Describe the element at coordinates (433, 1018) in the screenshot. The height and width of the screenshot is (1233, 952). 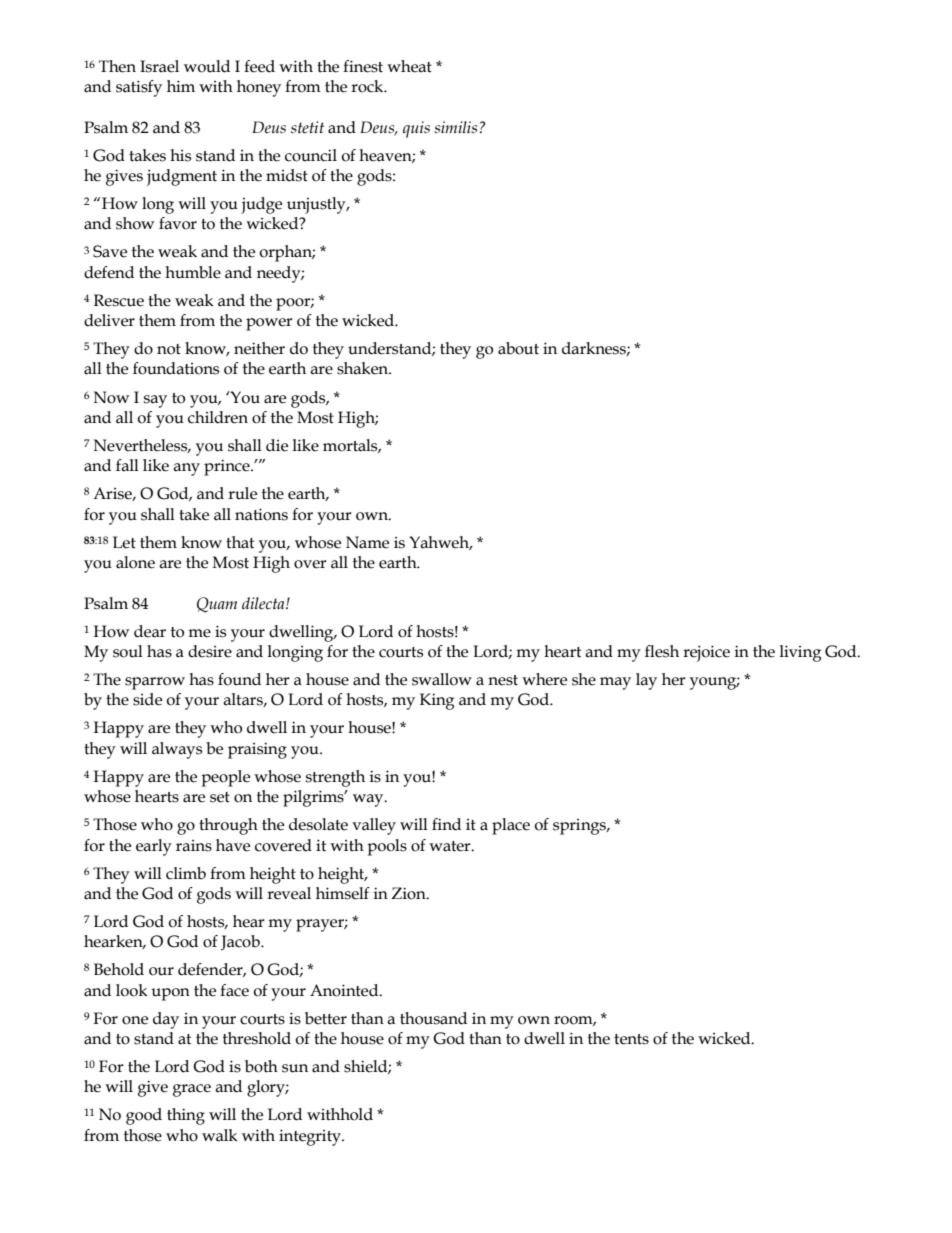
I see `thousand` at that location.
